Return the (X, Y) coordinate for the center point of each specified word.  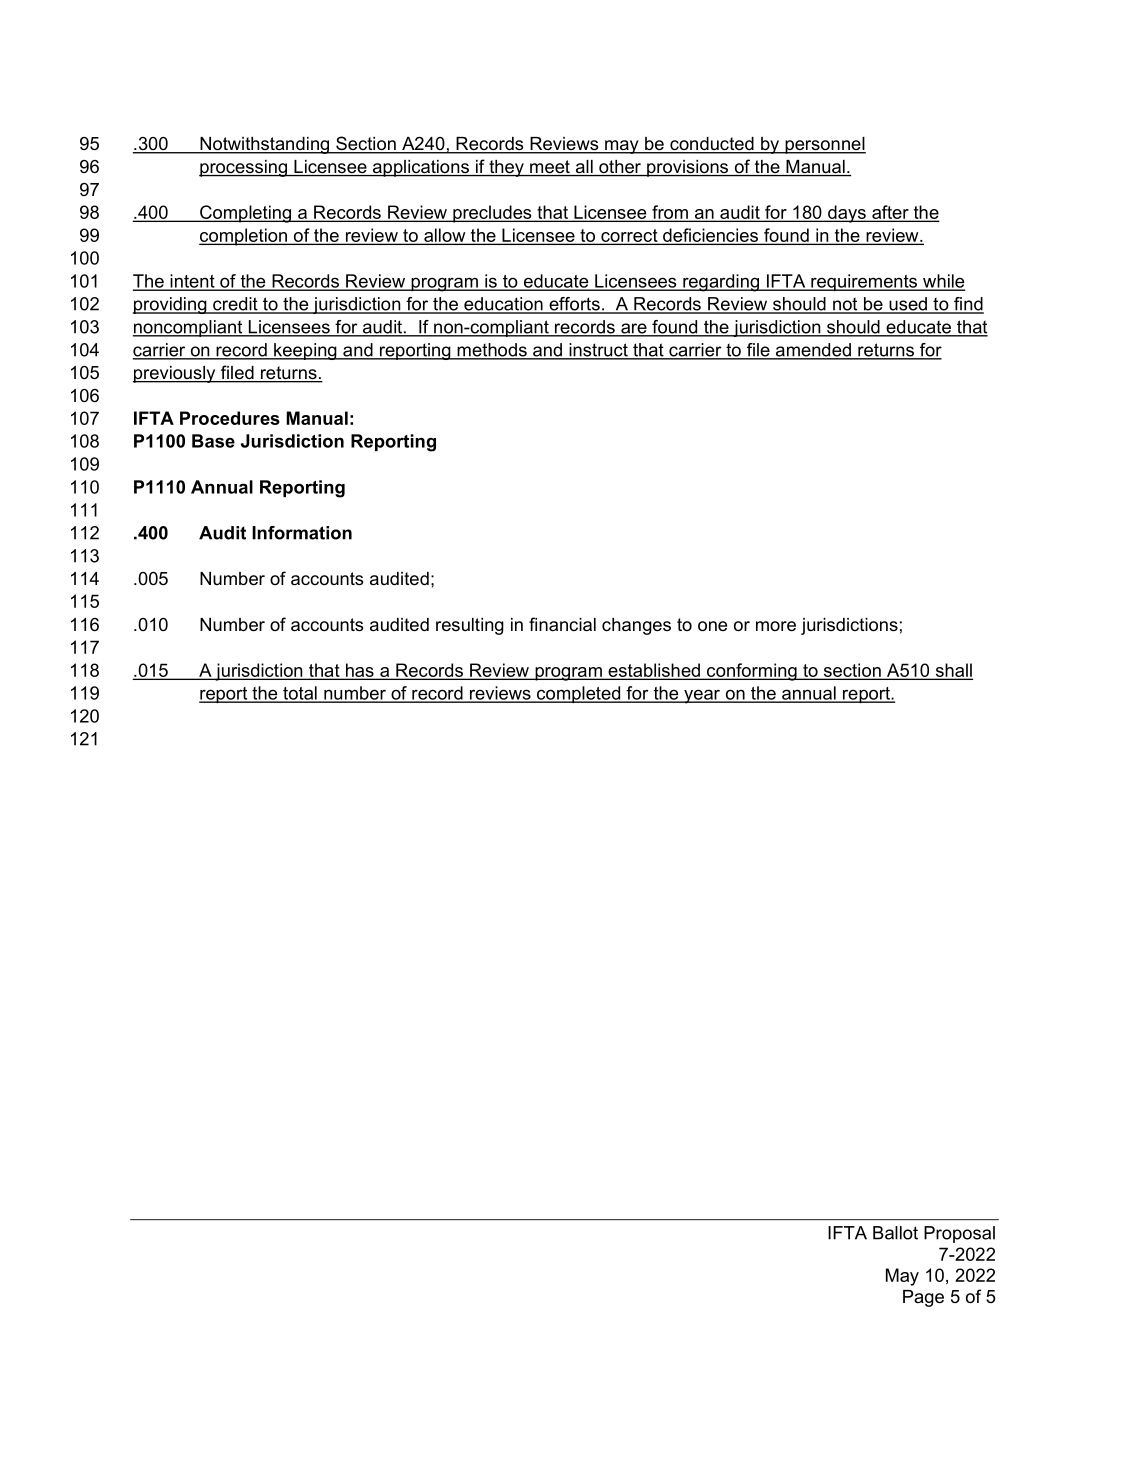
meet (550, 168)
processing (244, 168)
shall (953, 671)
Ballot (895, 1233)
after (890, 213)
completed (579, 694)
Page (923, 1298)
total (300, 694)
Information (302, 533)
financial (562, 624)
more (776, 626)
